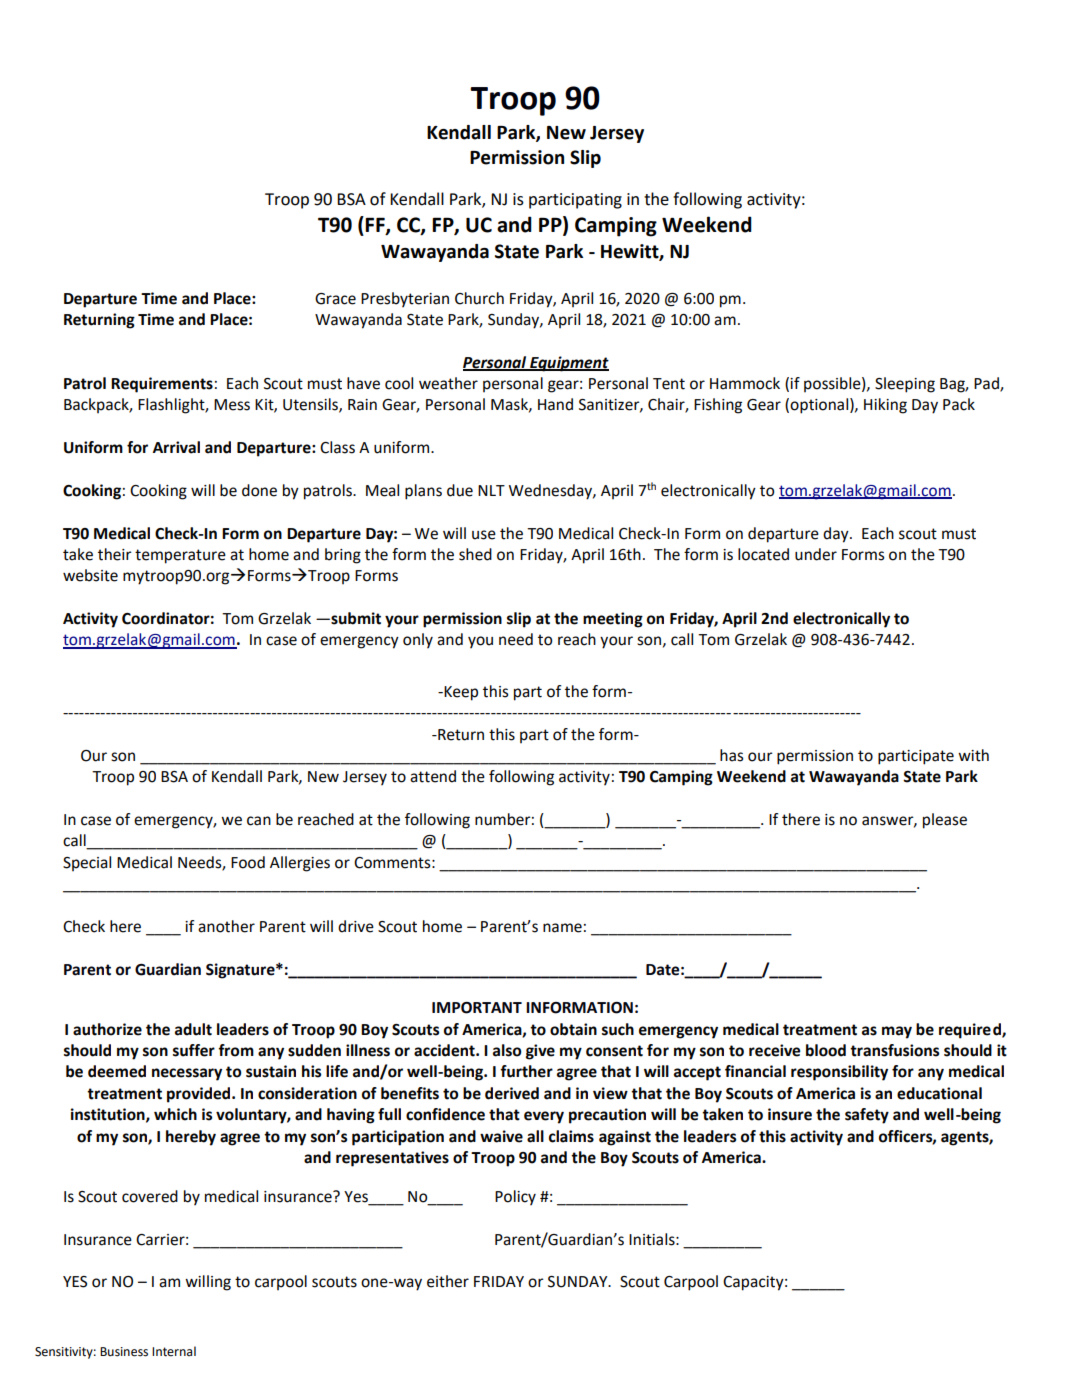  What do you see at coordinates (945, 821) in the screenshot?
I see `please` at bounding box center [945, 821].
